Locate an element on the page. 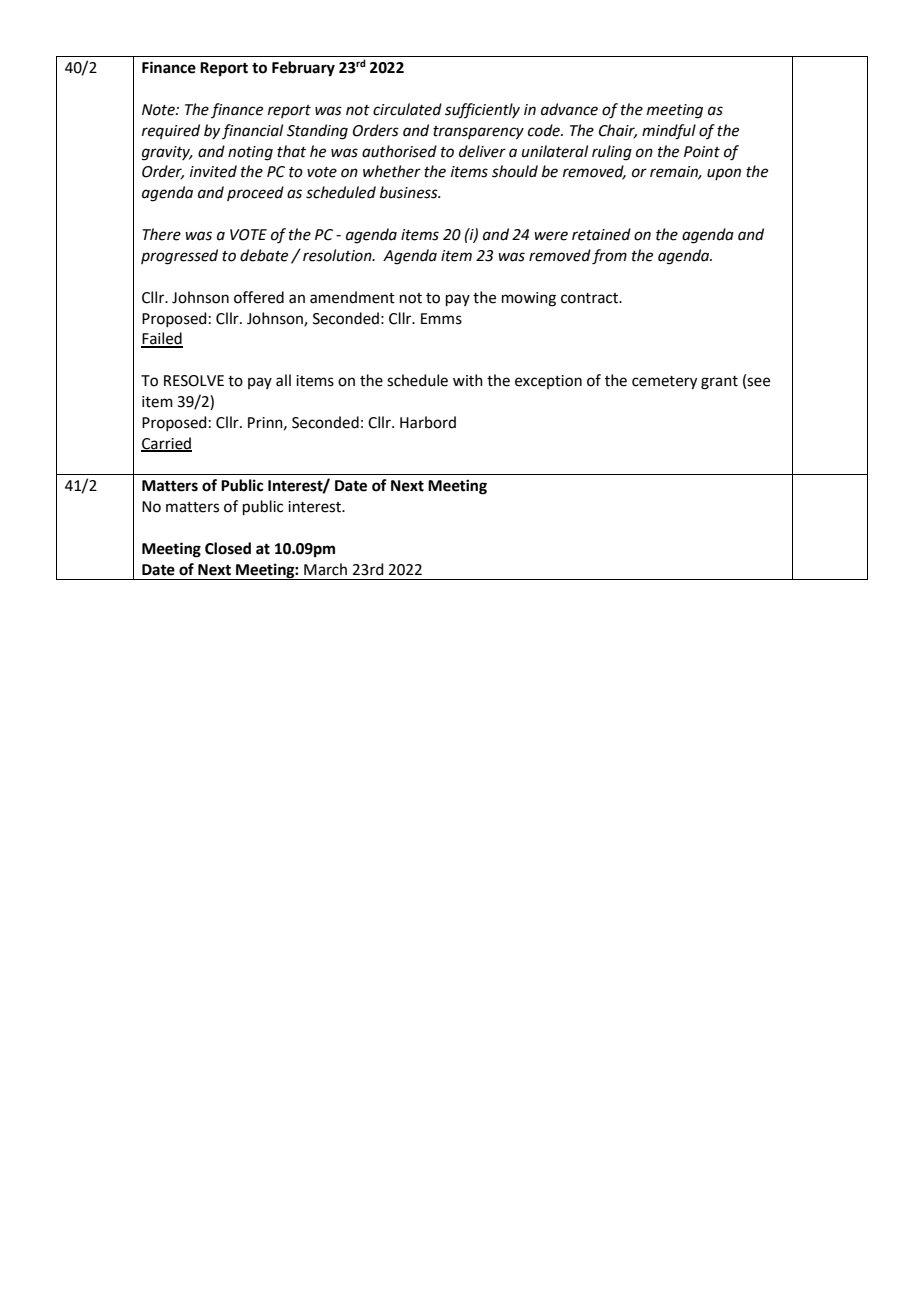  Emms is located at coordinates (441, 319).
